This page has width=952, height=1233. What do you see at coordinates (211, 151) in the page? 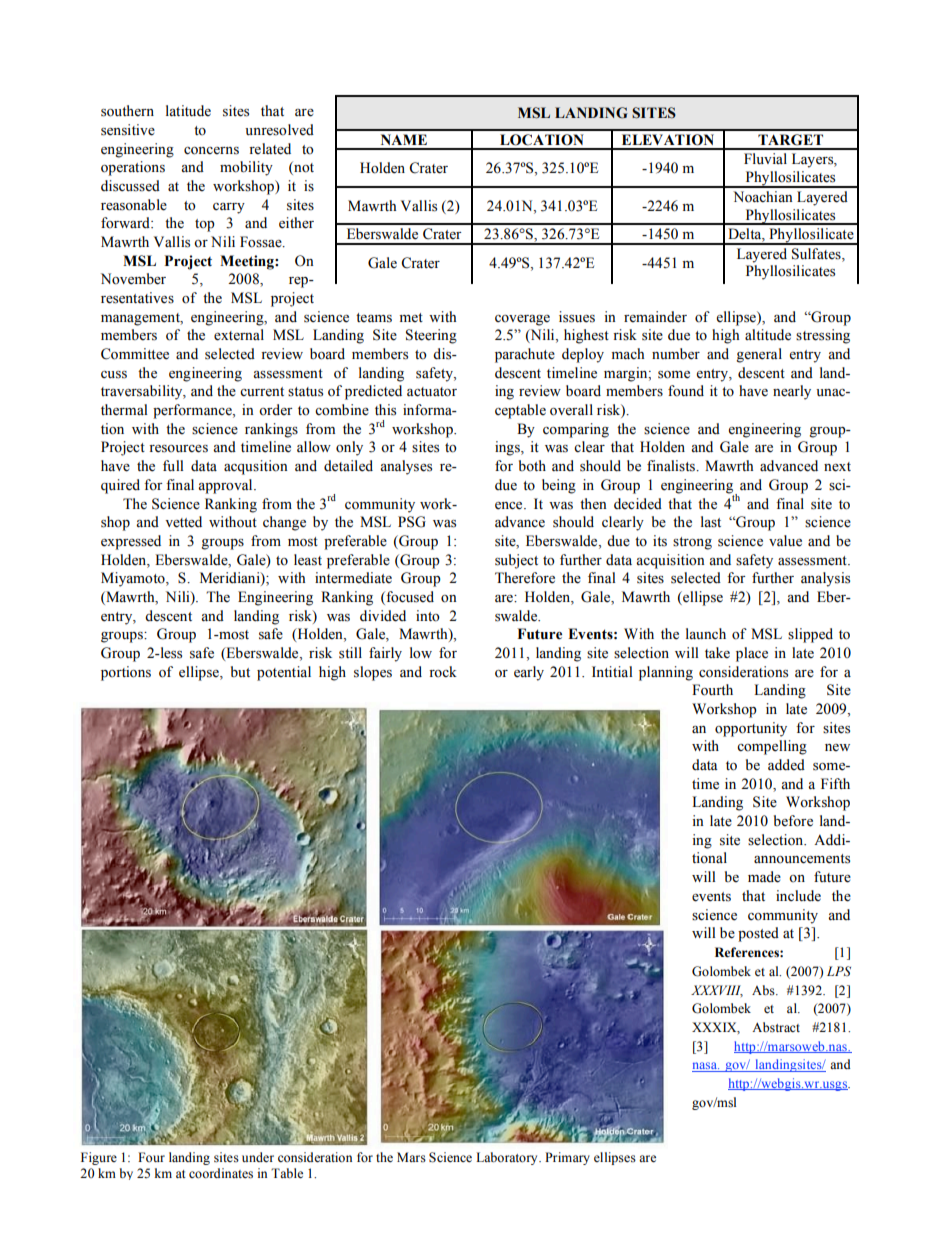
I see `concerns` at bounding box center [211, 151].
